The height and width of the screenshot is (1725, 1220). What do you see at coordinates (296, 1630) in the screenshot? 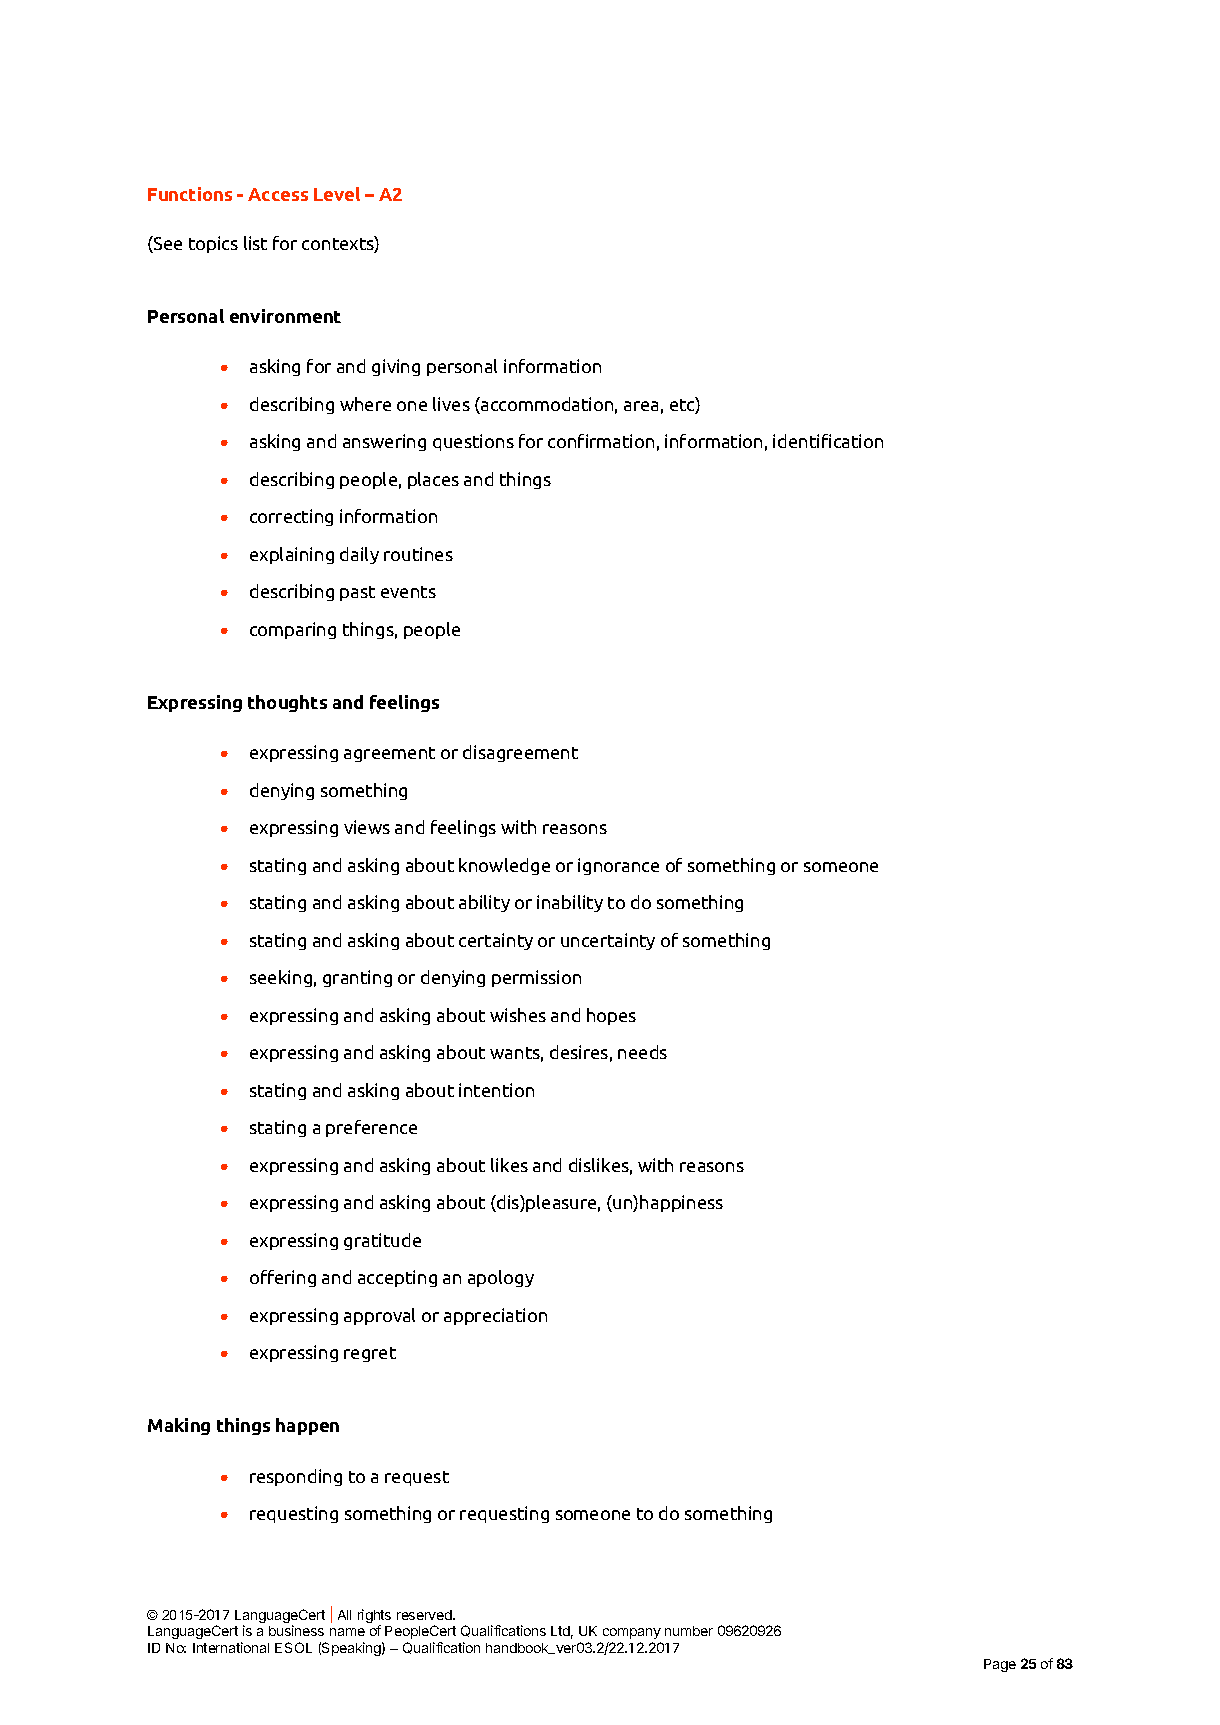
I see `business` at bounding box center [296, 1630].
